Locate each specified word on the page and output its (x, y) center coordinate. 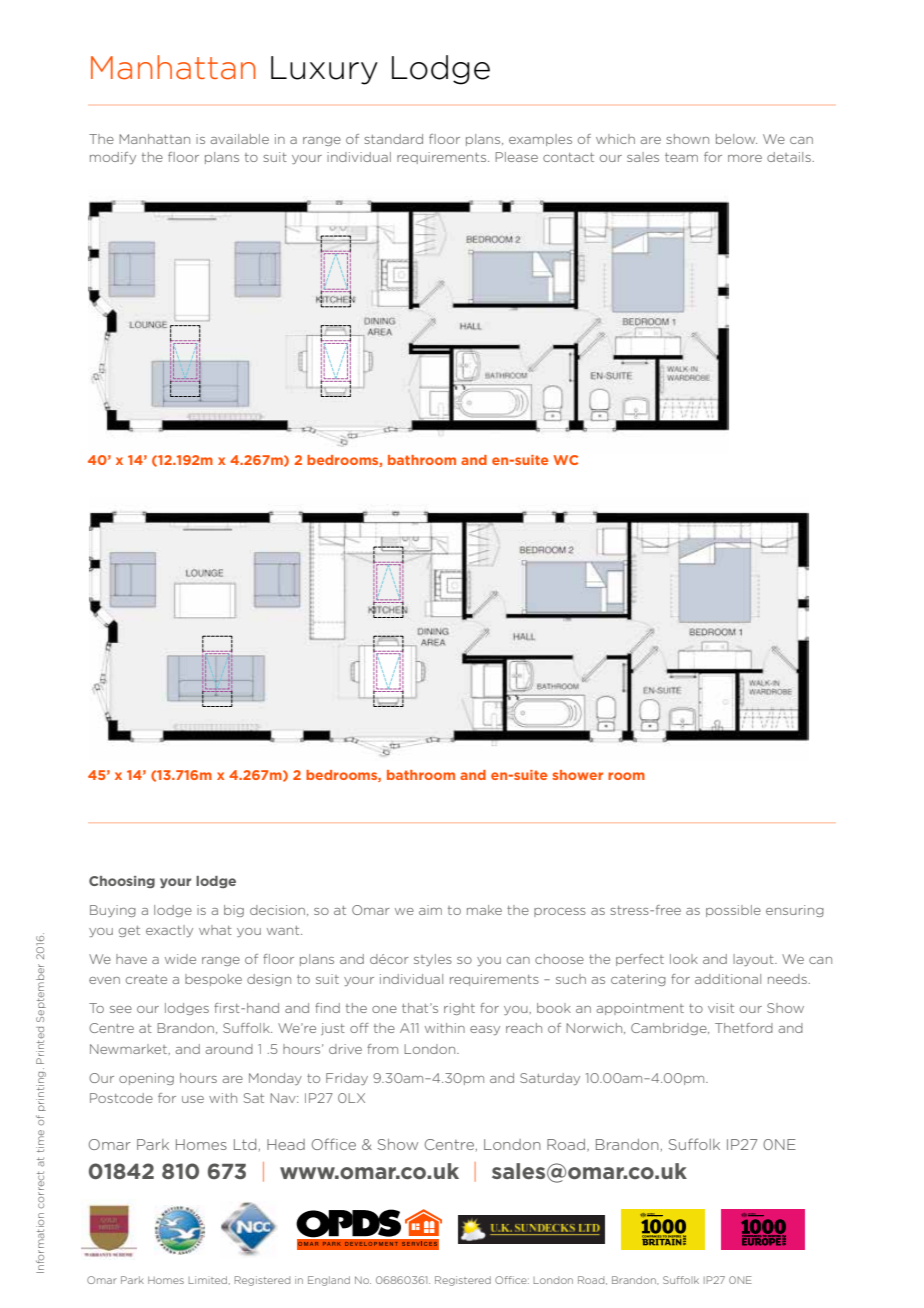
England (329, 1281)
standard (393, 139)
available (239, 139)
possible (733, 911)
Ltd (245, 1144)
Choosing (122, 882)
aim (430, 910)
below (736, 139)
